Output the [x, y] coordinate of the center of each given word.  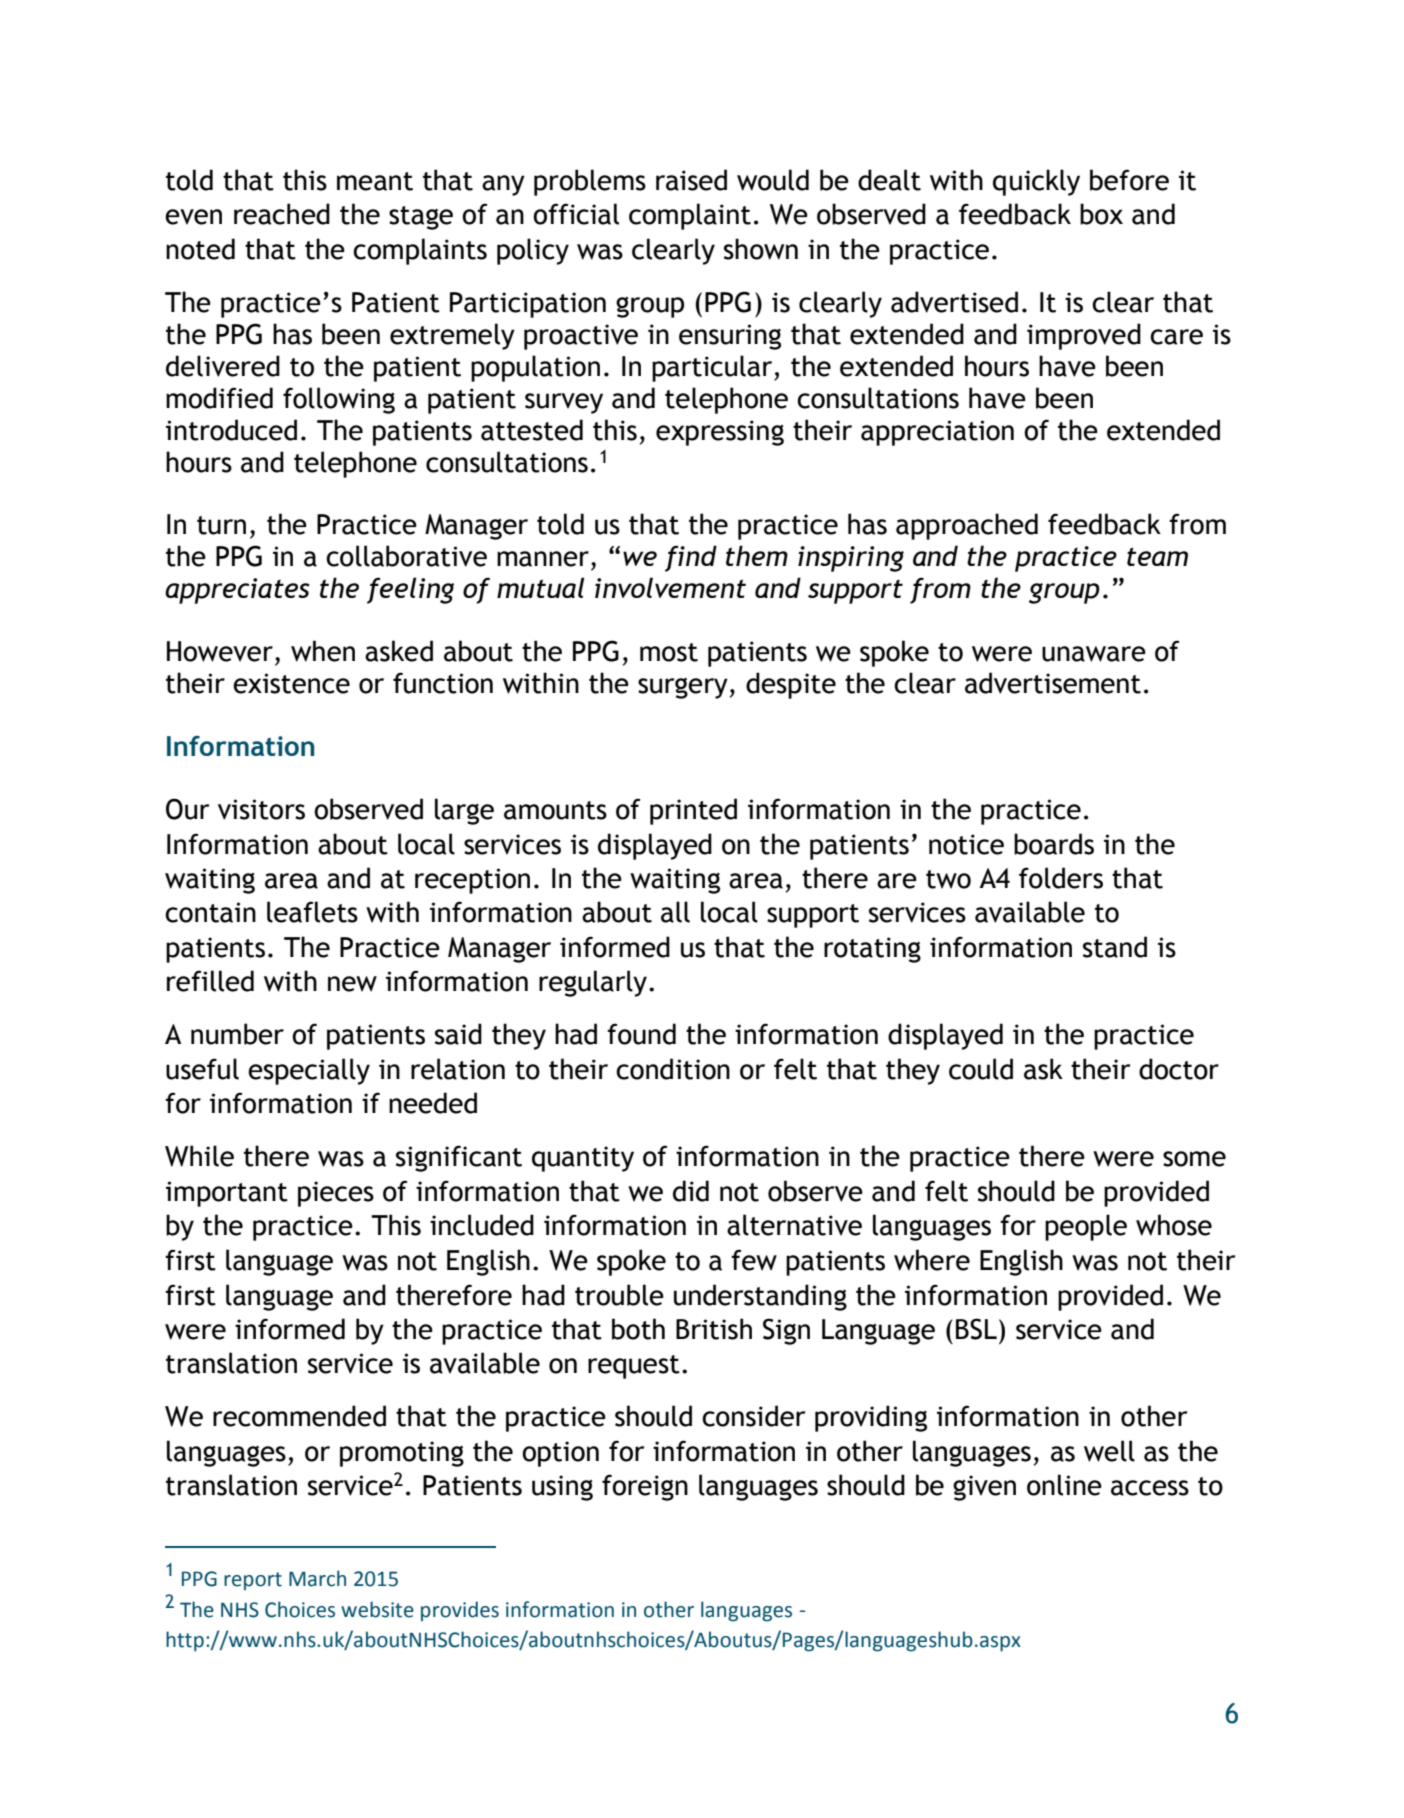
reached [282, 214]
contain [210, 912]
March [317, 1578]
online [1064, 1485]
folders [1061, 878]
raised [691, 180]
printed [693, 811]
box [1101, 214]
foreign [645, 1487]
